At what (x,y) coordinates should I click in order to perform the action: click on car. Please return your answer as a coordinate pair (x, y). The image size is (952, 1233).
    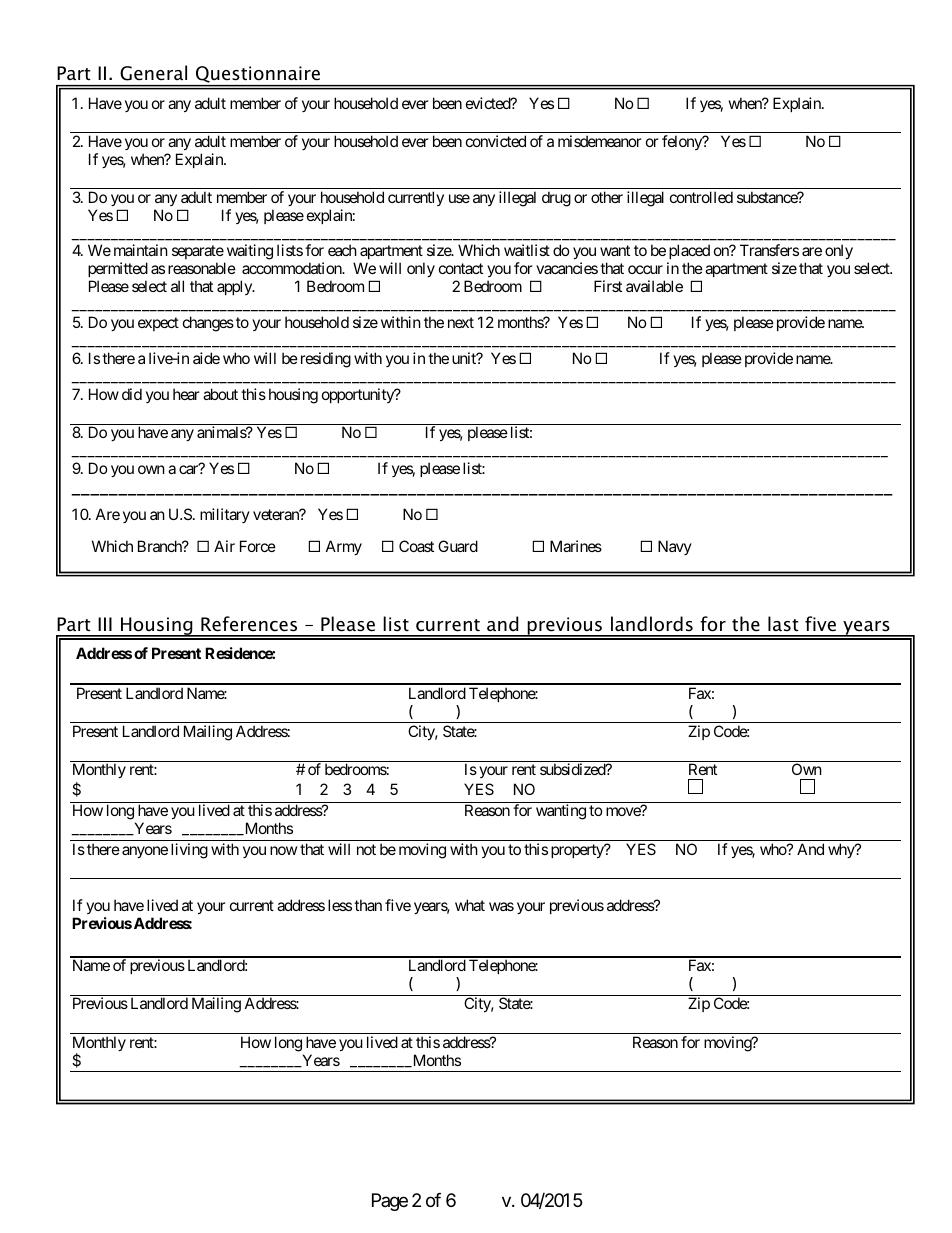
    Looking at the image, I should click on (189, 469).
